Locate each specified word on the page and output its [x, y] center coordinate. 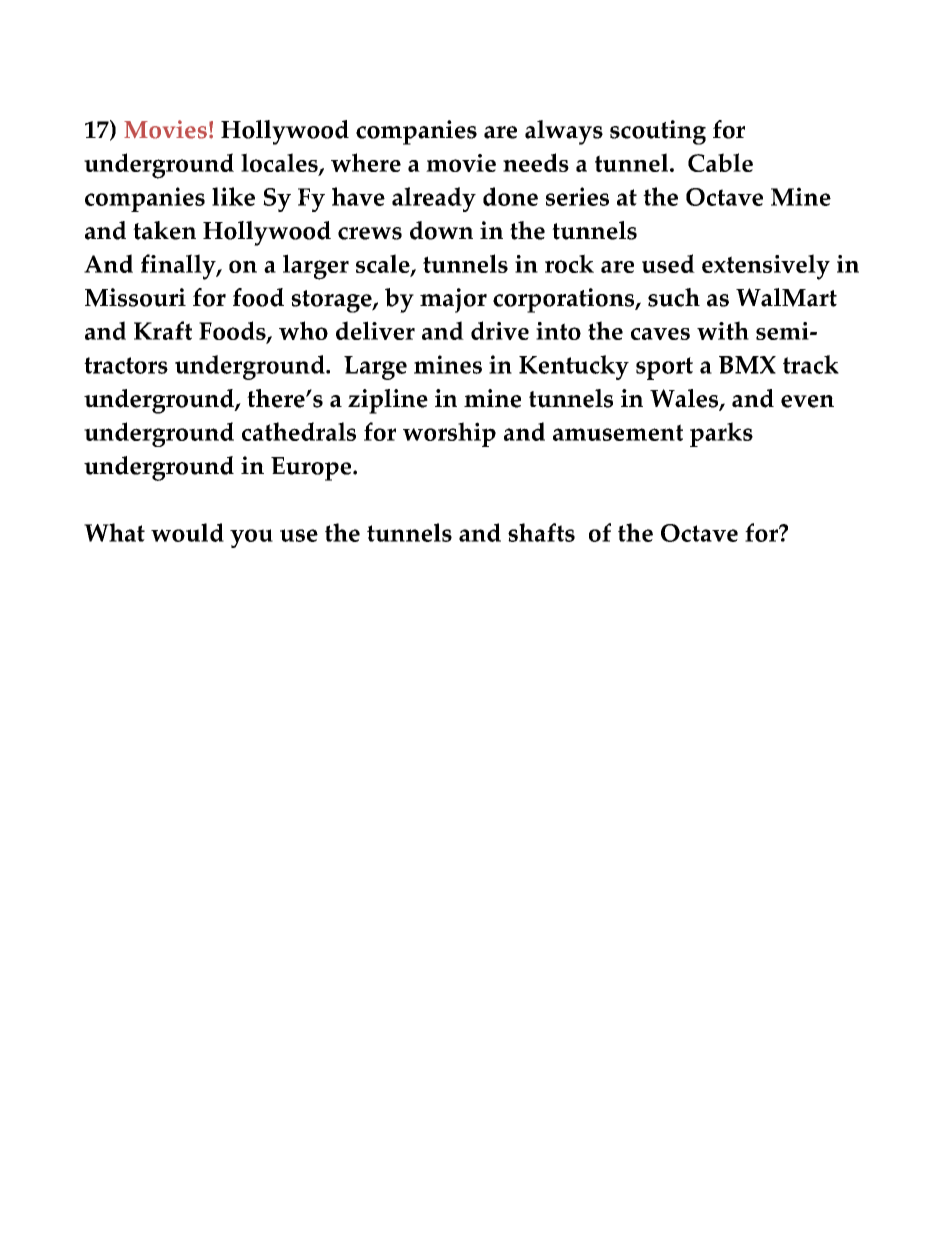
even [807, 401]
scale [384, 265]
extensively [766, 267]
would [187, 532]
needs [536, 162]
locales [280, 164]
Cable [720, 162]
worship [449, 434]
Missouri [135, 297]
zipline [388, 401]
